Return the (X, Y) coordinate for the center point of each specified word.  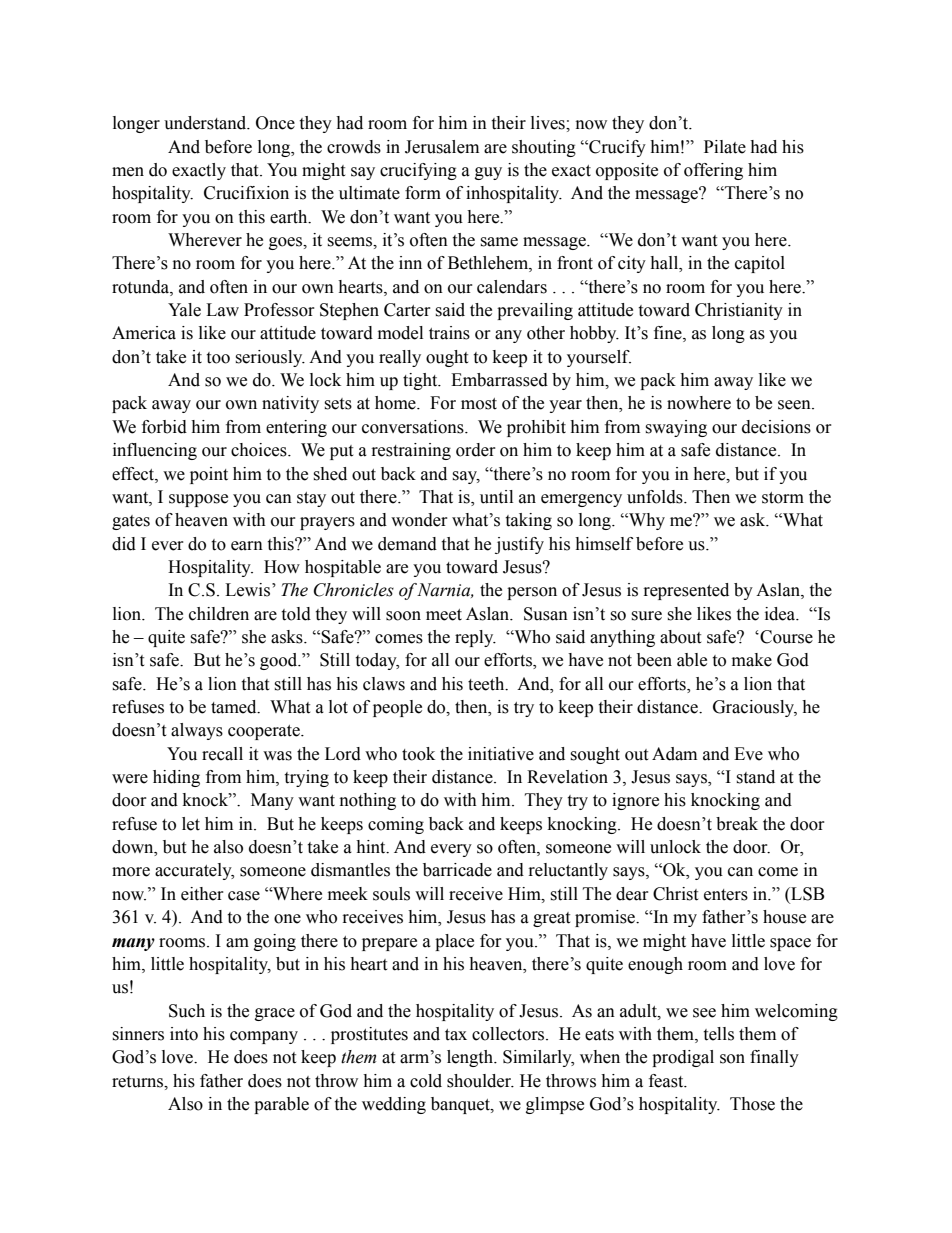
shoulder (480, 1081)
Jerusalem (442, 147)
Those (752, 1104)
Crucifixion (246, 193)
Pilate (725, 147)
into (184, 1034)
